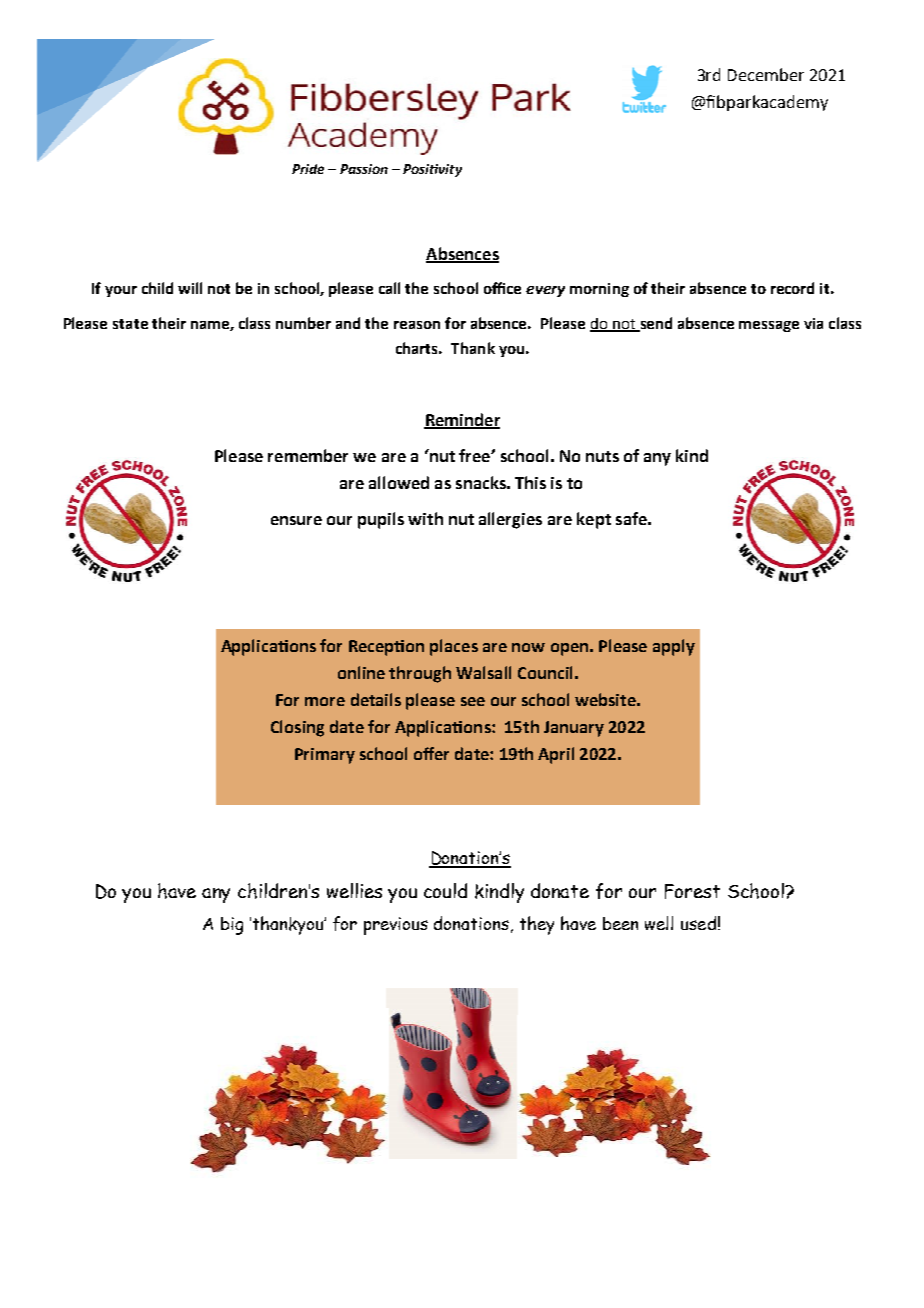  Describe the element at coordinates (325, 701) in the image. I see `more` at that location.
